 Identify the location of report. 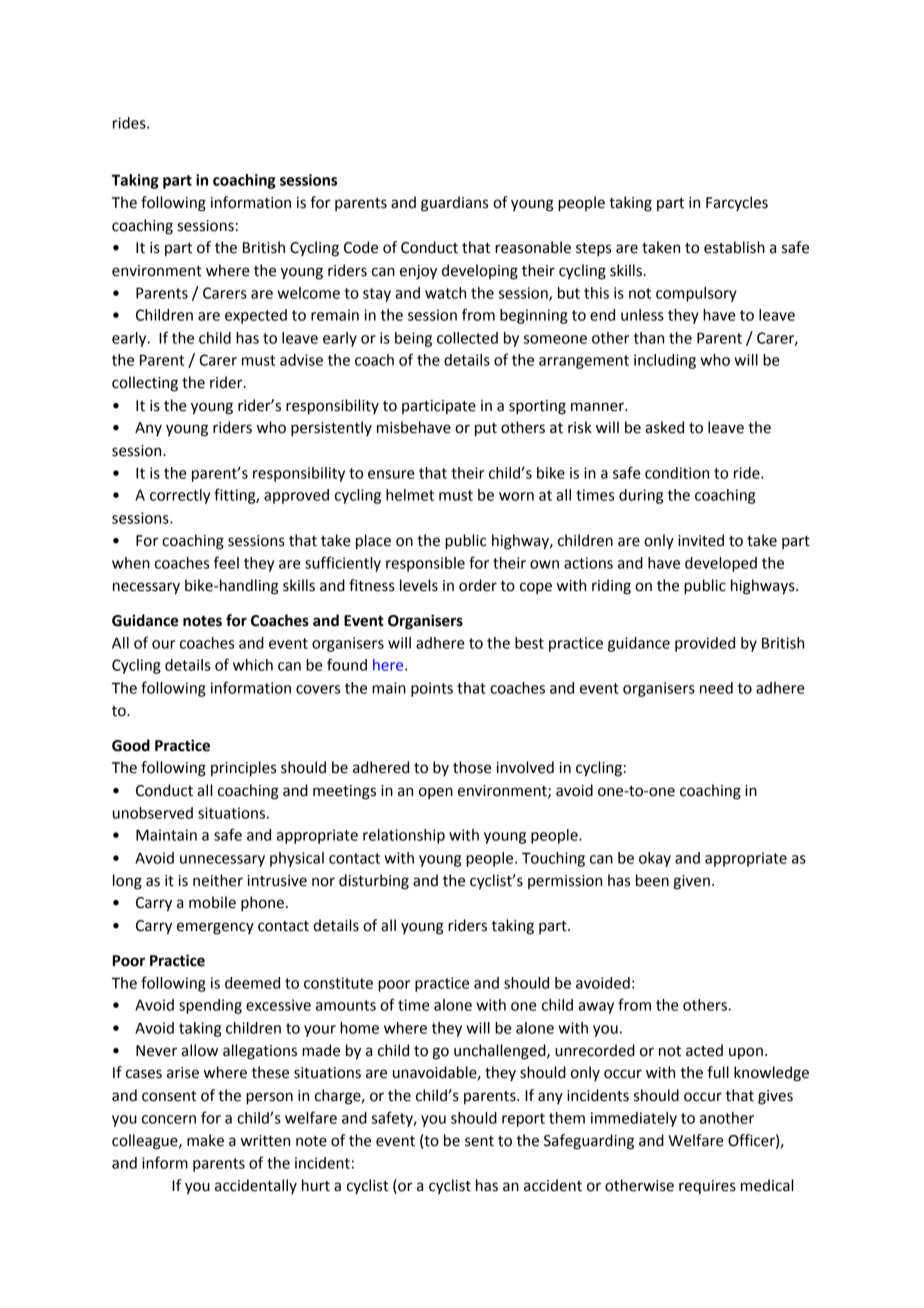
(523, 1120).
